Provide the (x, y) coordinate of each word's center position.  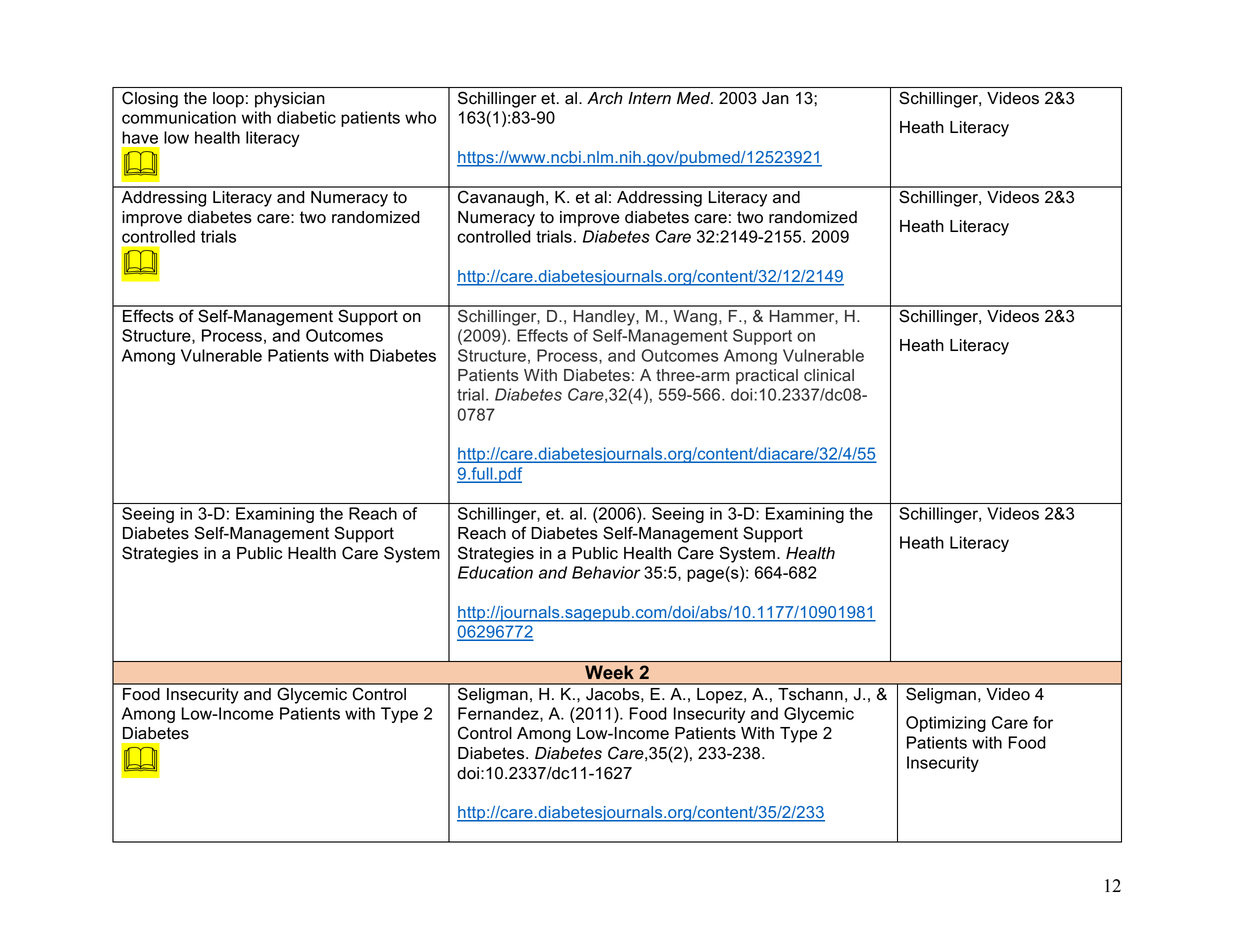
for (1043, 722)
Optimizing (946, 724)
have (140, 137)
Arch (605, 98)
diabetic (306, 117)
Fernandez (499, 714)
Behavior (606, 572)
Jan (775, 98)
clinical (829, 375)
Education (495, 572)
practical (767, 377)
